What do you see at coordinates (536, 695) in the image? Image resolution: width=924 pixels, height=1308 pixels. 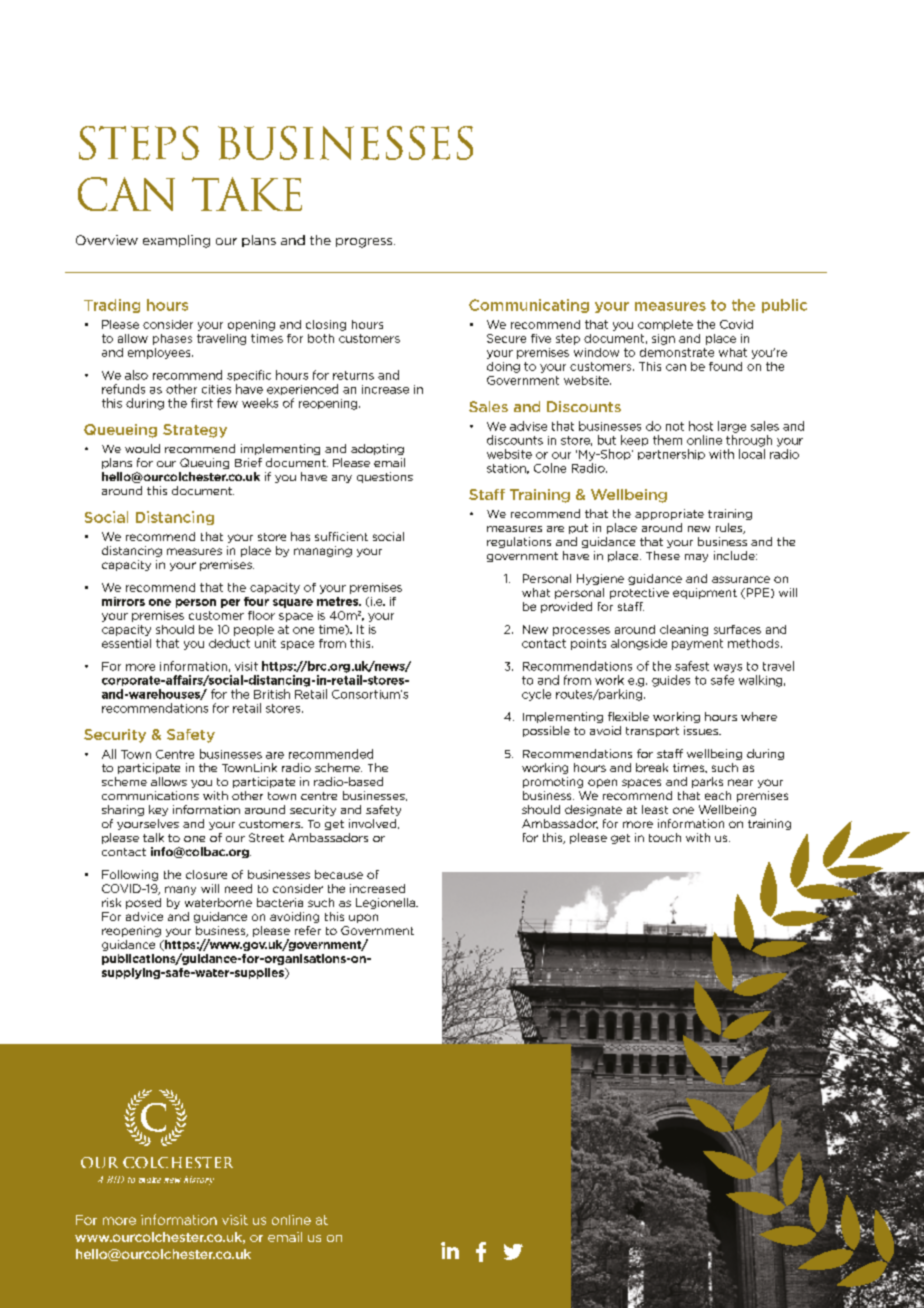 I see `cycle` at bounding box center [536, 695].
